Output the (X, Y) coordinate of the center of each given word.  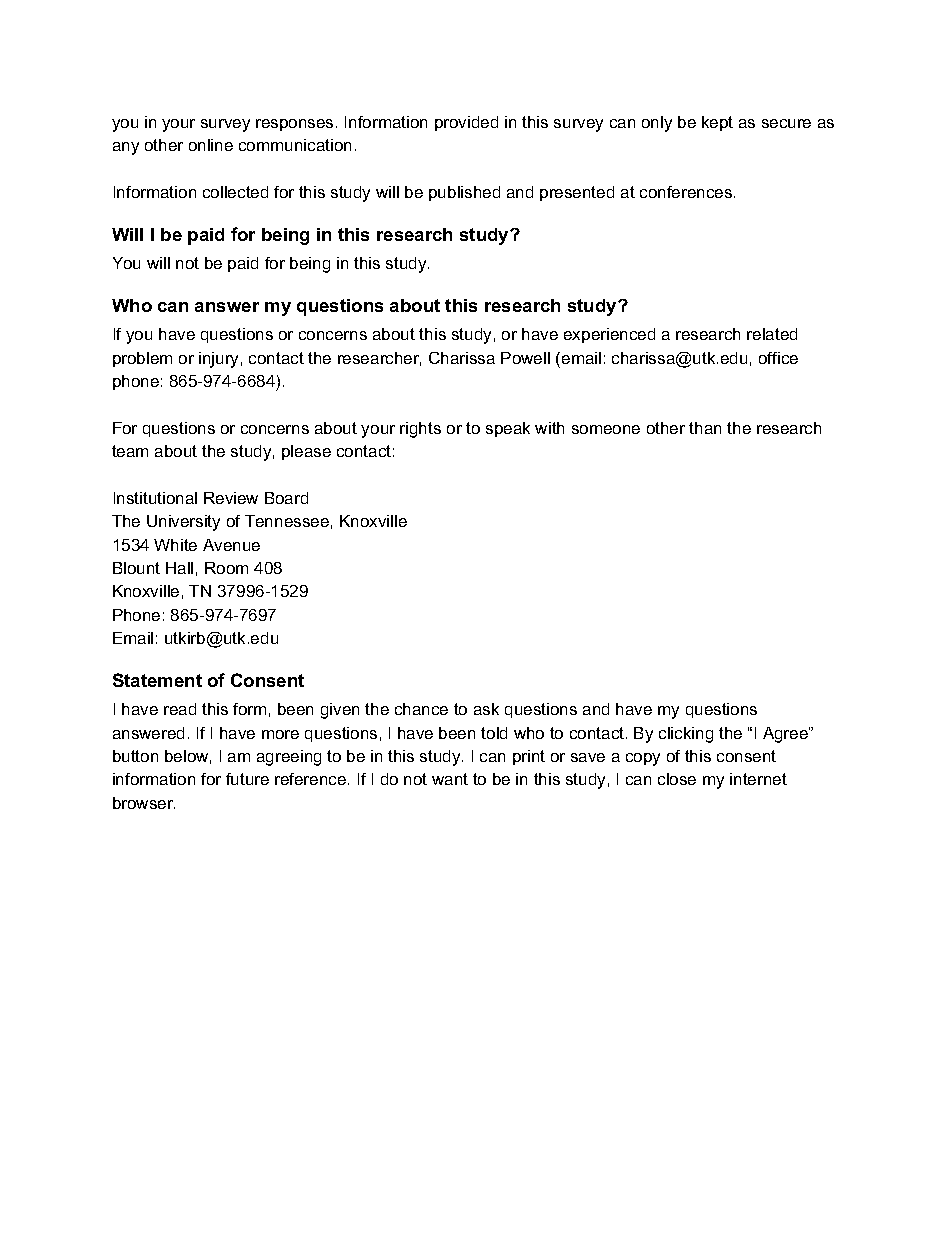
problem (142, 359)
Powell (525, 358)
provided (466, 123)
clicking (686, 735)
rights (420, 430)
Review (231, 498)
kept (717, 123)
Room (226, 568)
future (247, 779)
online (211, 145)
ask (486, 709)
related (772, 334)
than (705, 428)
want (450, 779)
